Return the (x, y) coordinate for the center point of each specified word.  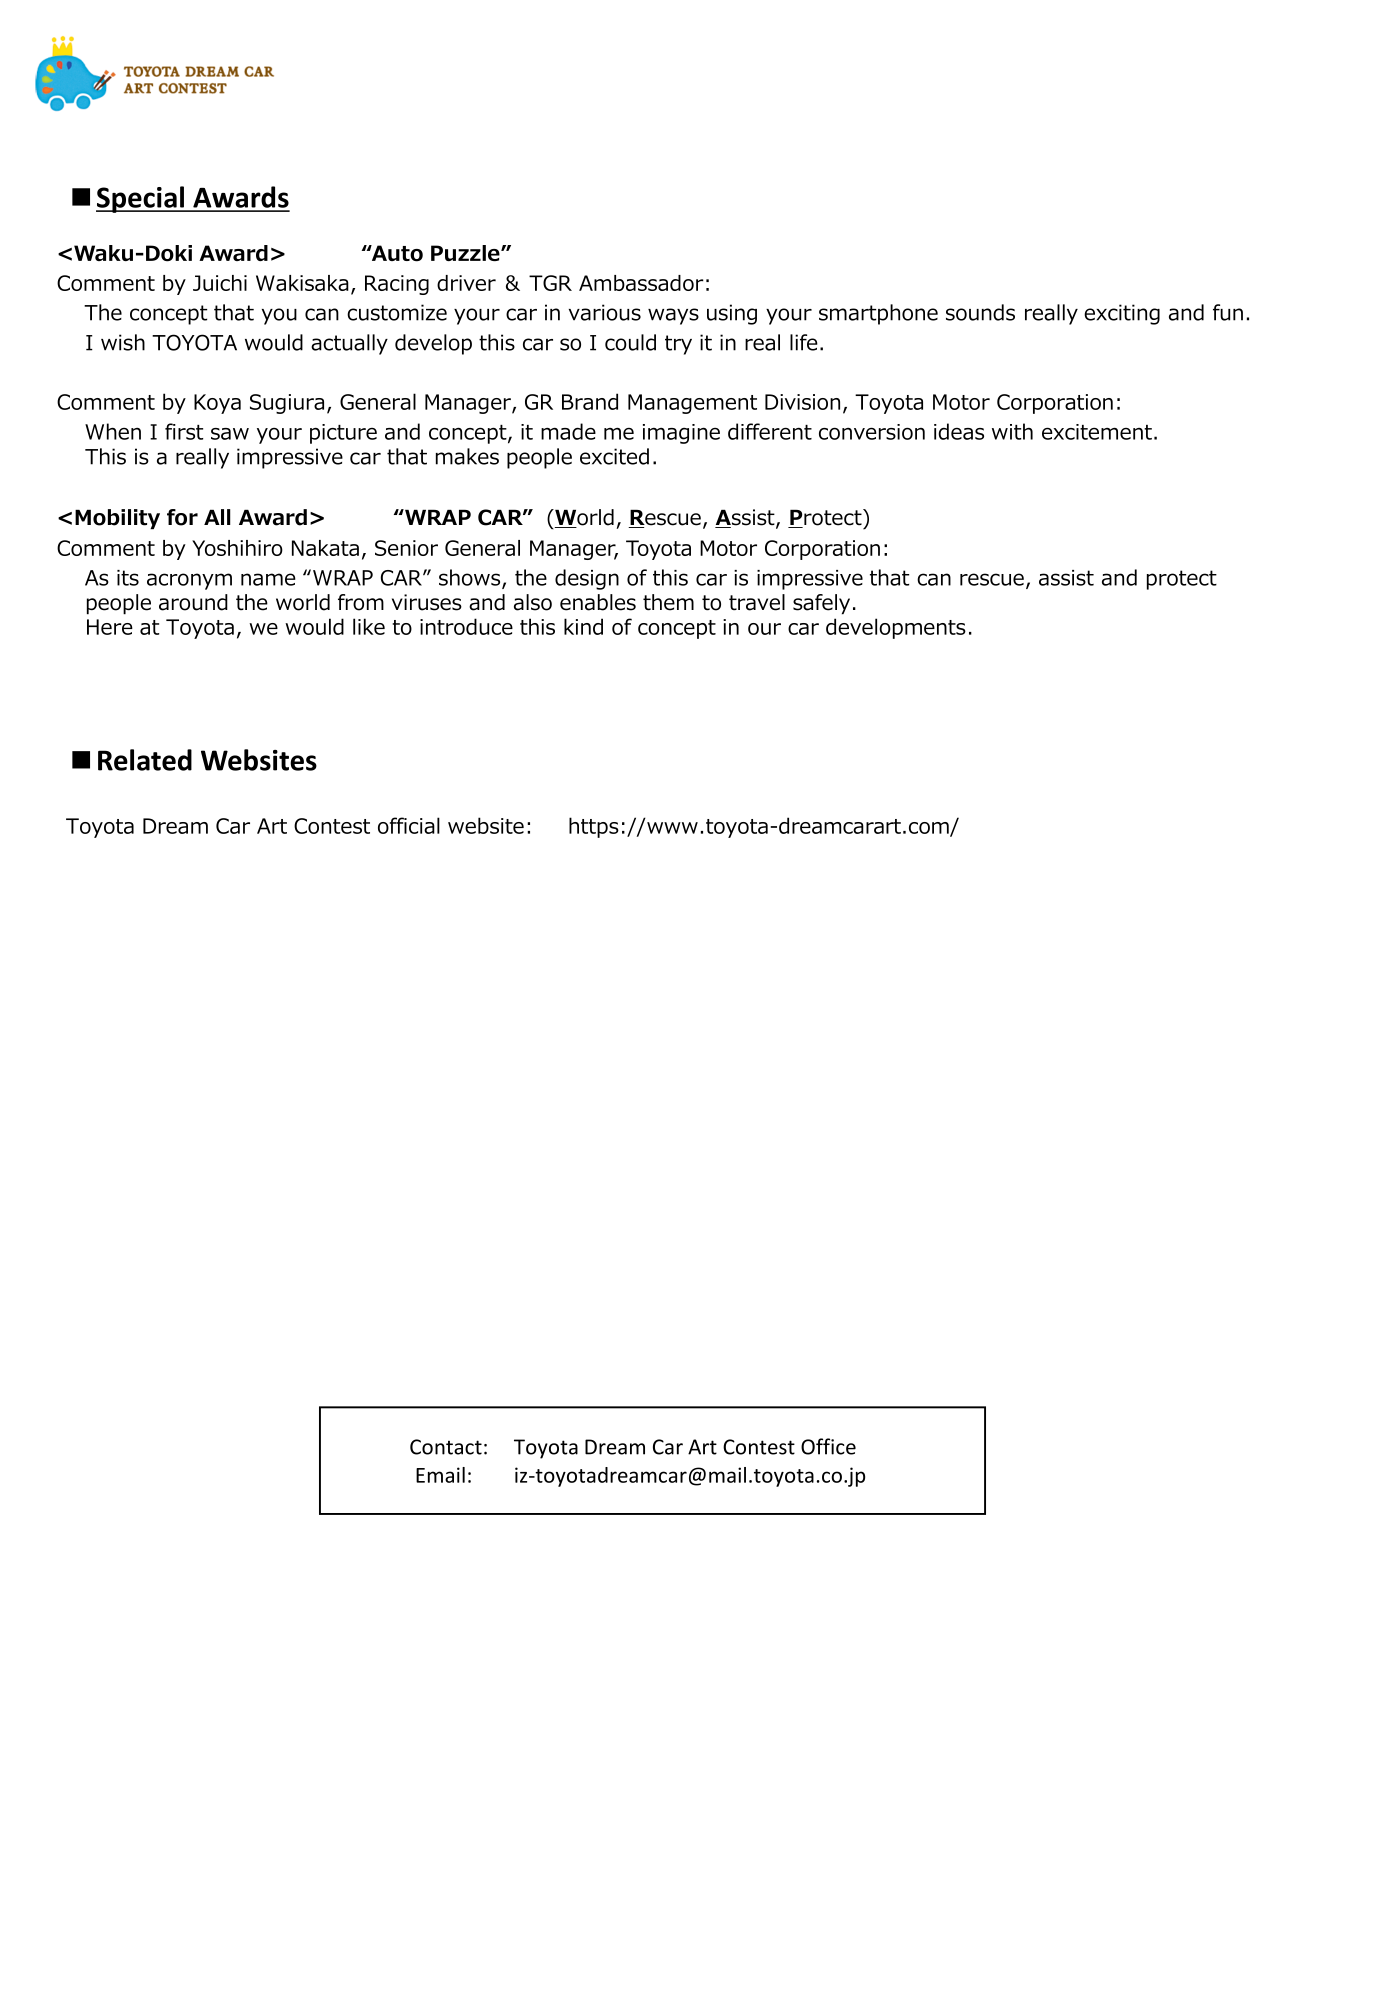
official (409, 825)
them (668, 602)
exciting (1122, 314)
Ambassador (641, 283)
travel (757, 602)
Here (110, 627)
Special (141, 199)
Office (828, 1446)
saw (230, 434)
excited (614, 456)
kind (583, 626)
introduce (466, 626)
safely (821, 604)
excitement (1097, 432)
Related (145, 760)
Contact (446, 1447)
